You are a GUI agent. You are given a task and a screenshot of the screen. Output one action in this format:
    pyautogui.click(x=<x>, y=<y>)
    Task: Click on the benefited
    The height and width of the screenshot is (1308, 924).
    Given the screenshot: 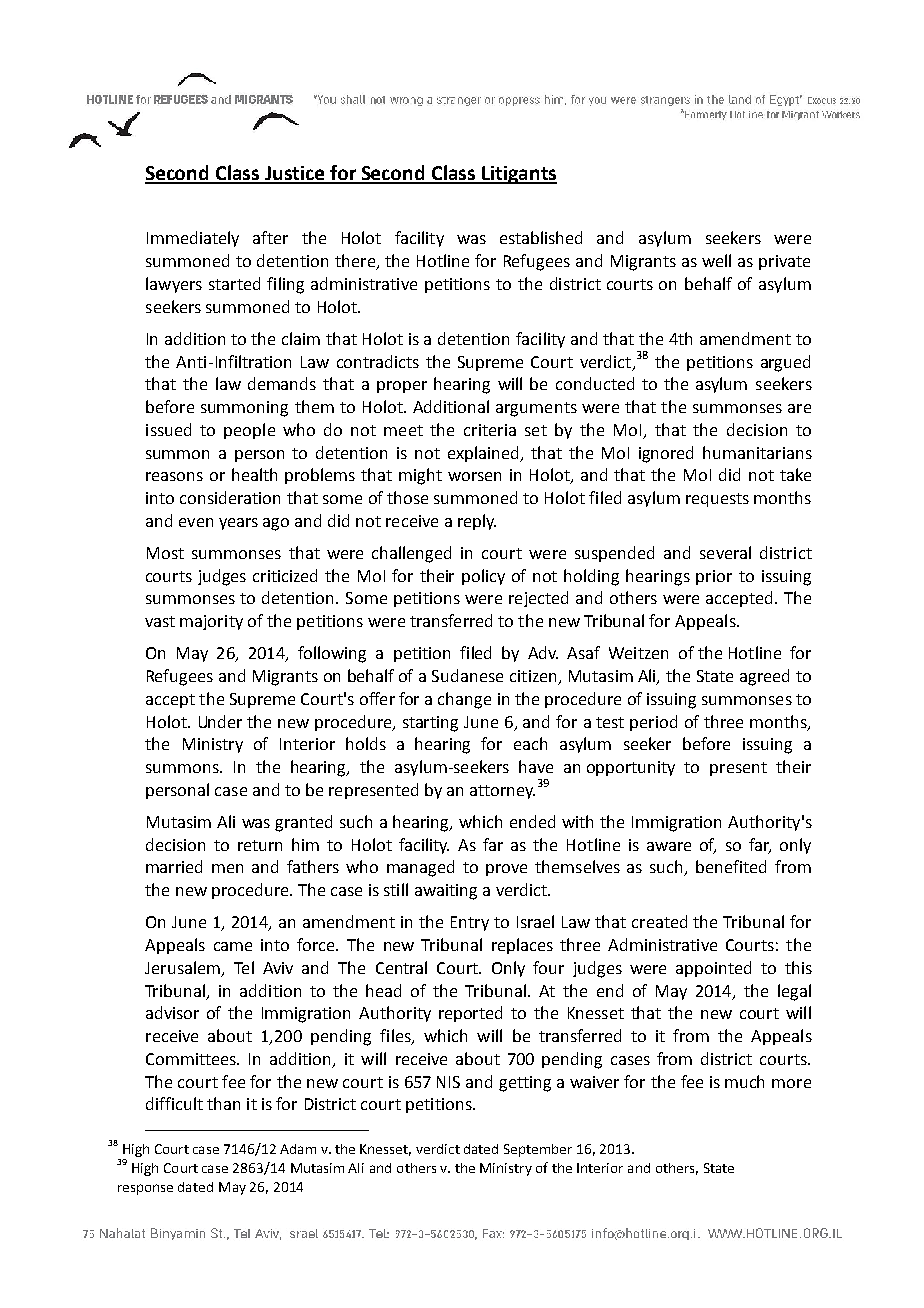 What is the action you would take?
    pyautogui.click(x=731, y=866)
